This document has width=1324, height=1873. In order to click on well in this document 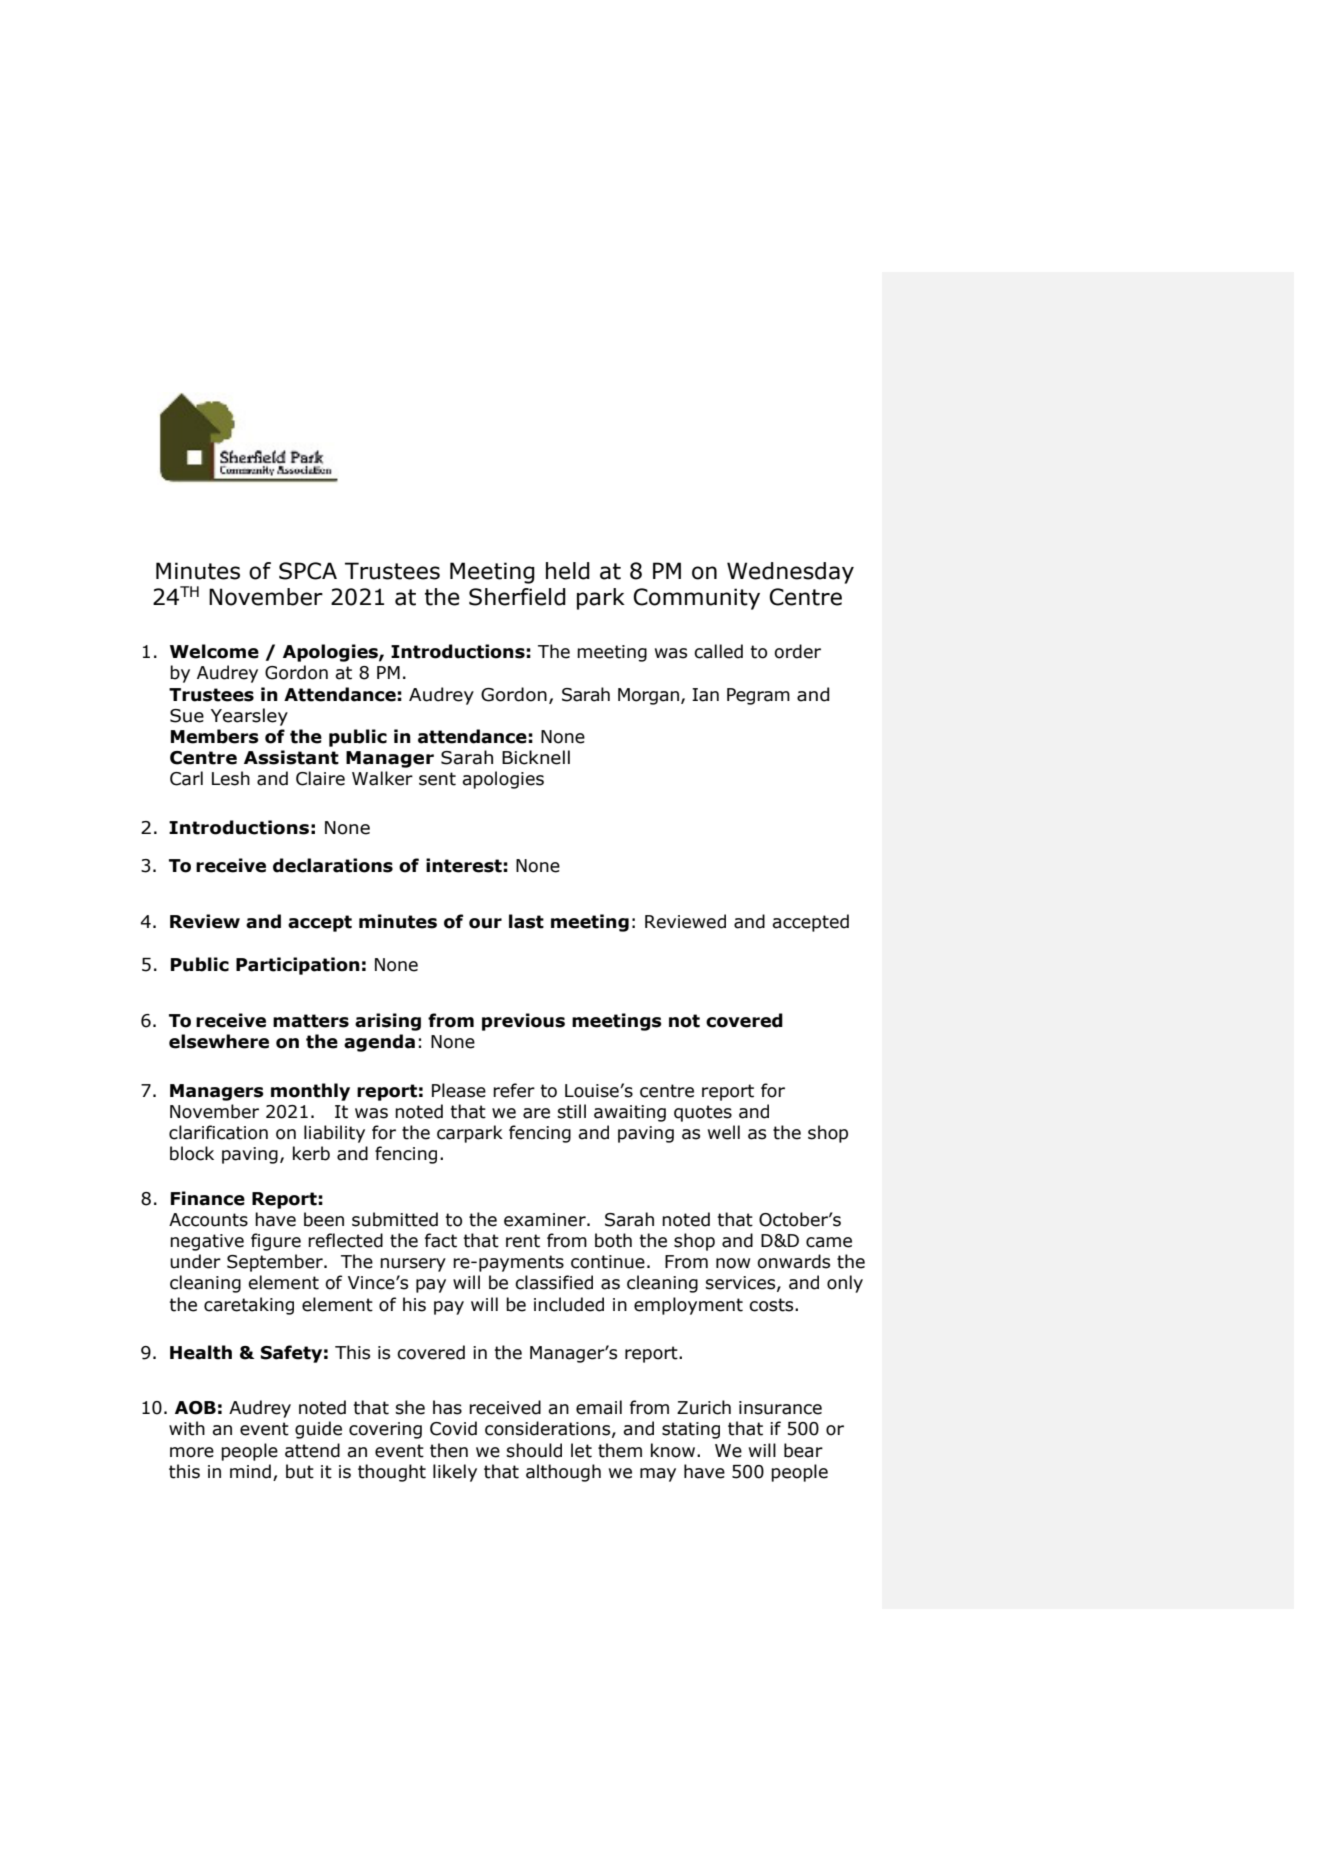, I will do `click(724, 1132)`.
